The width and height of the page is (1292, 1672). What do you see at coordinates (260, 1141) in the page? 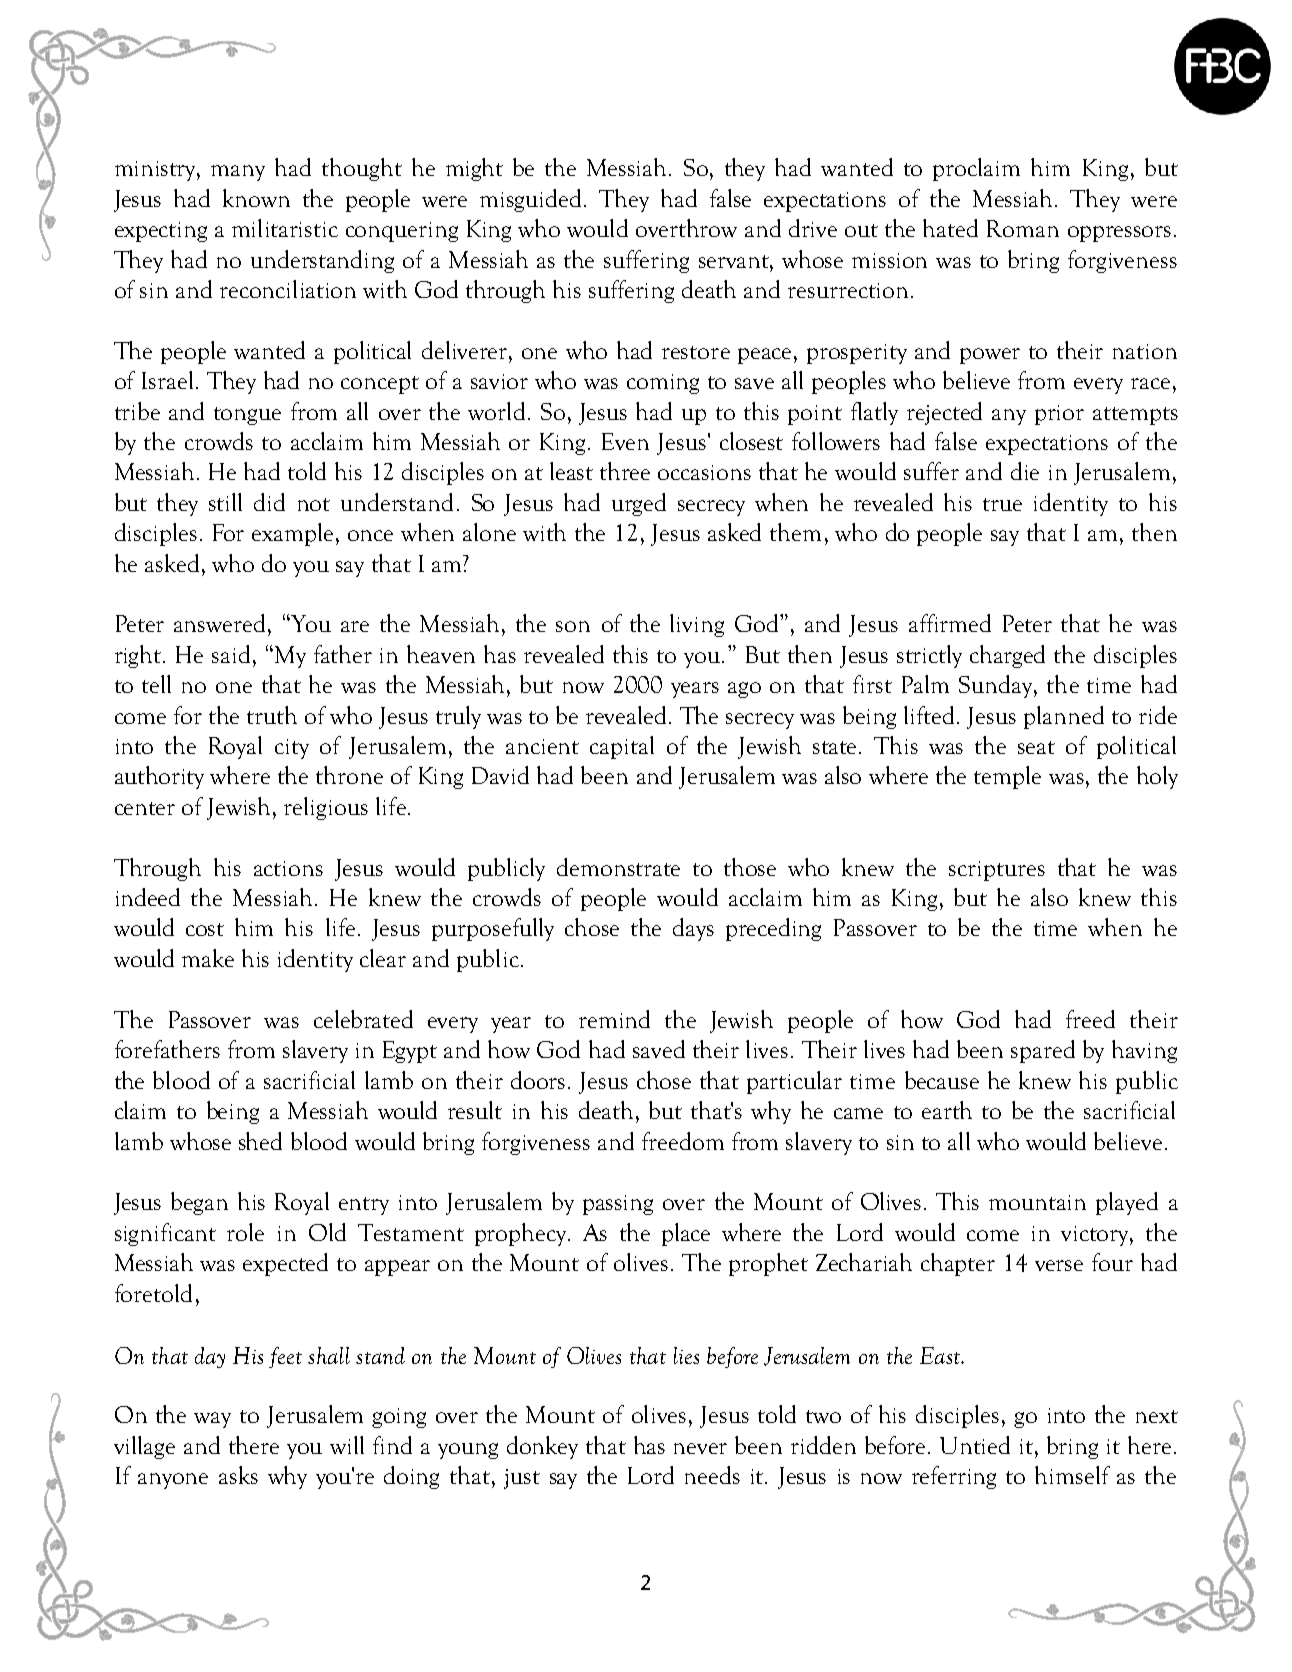
I see `shed` at bounding box center [260, 1141].
